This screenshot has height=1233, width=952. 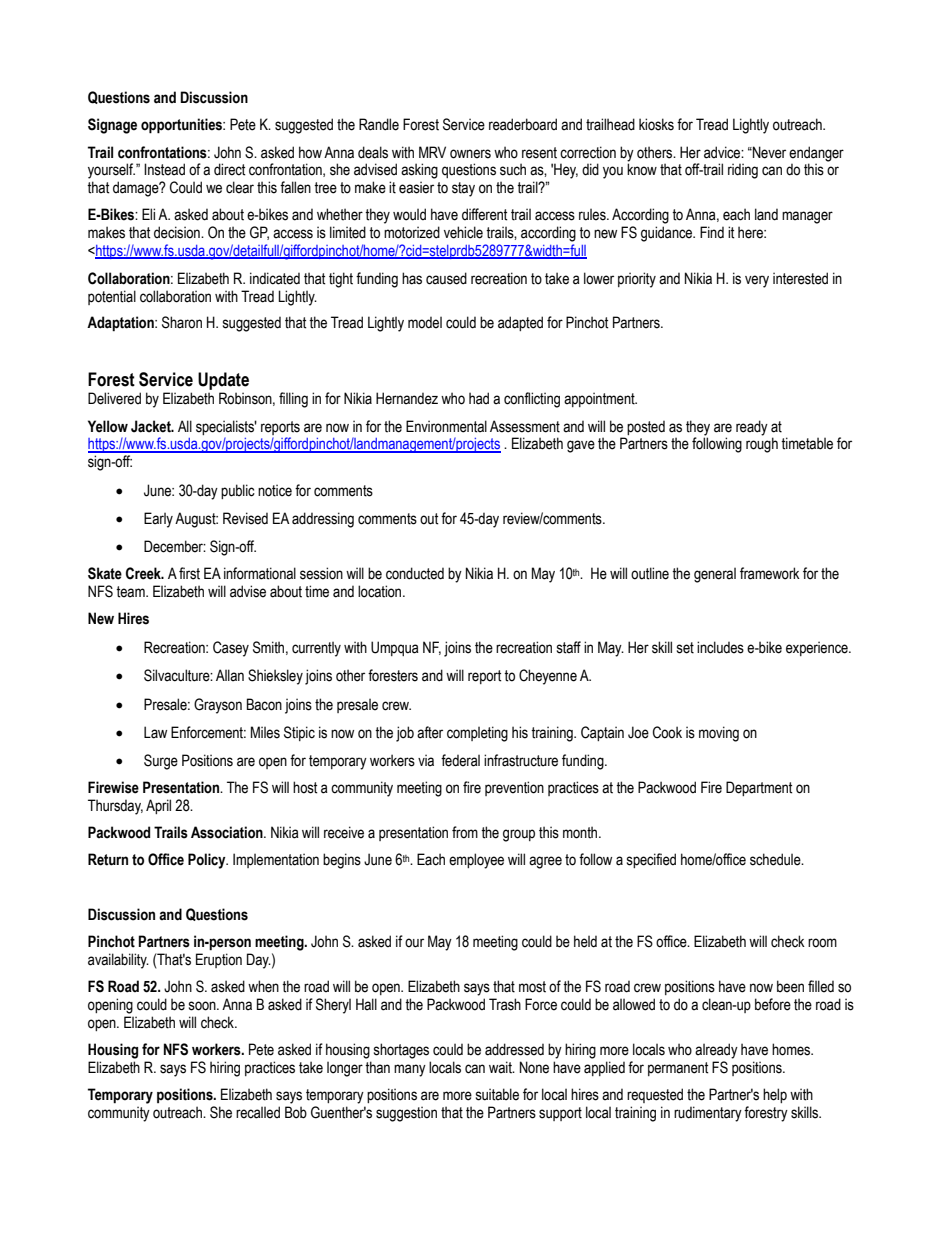 I want to click on public, so click(x=238, y=491).
